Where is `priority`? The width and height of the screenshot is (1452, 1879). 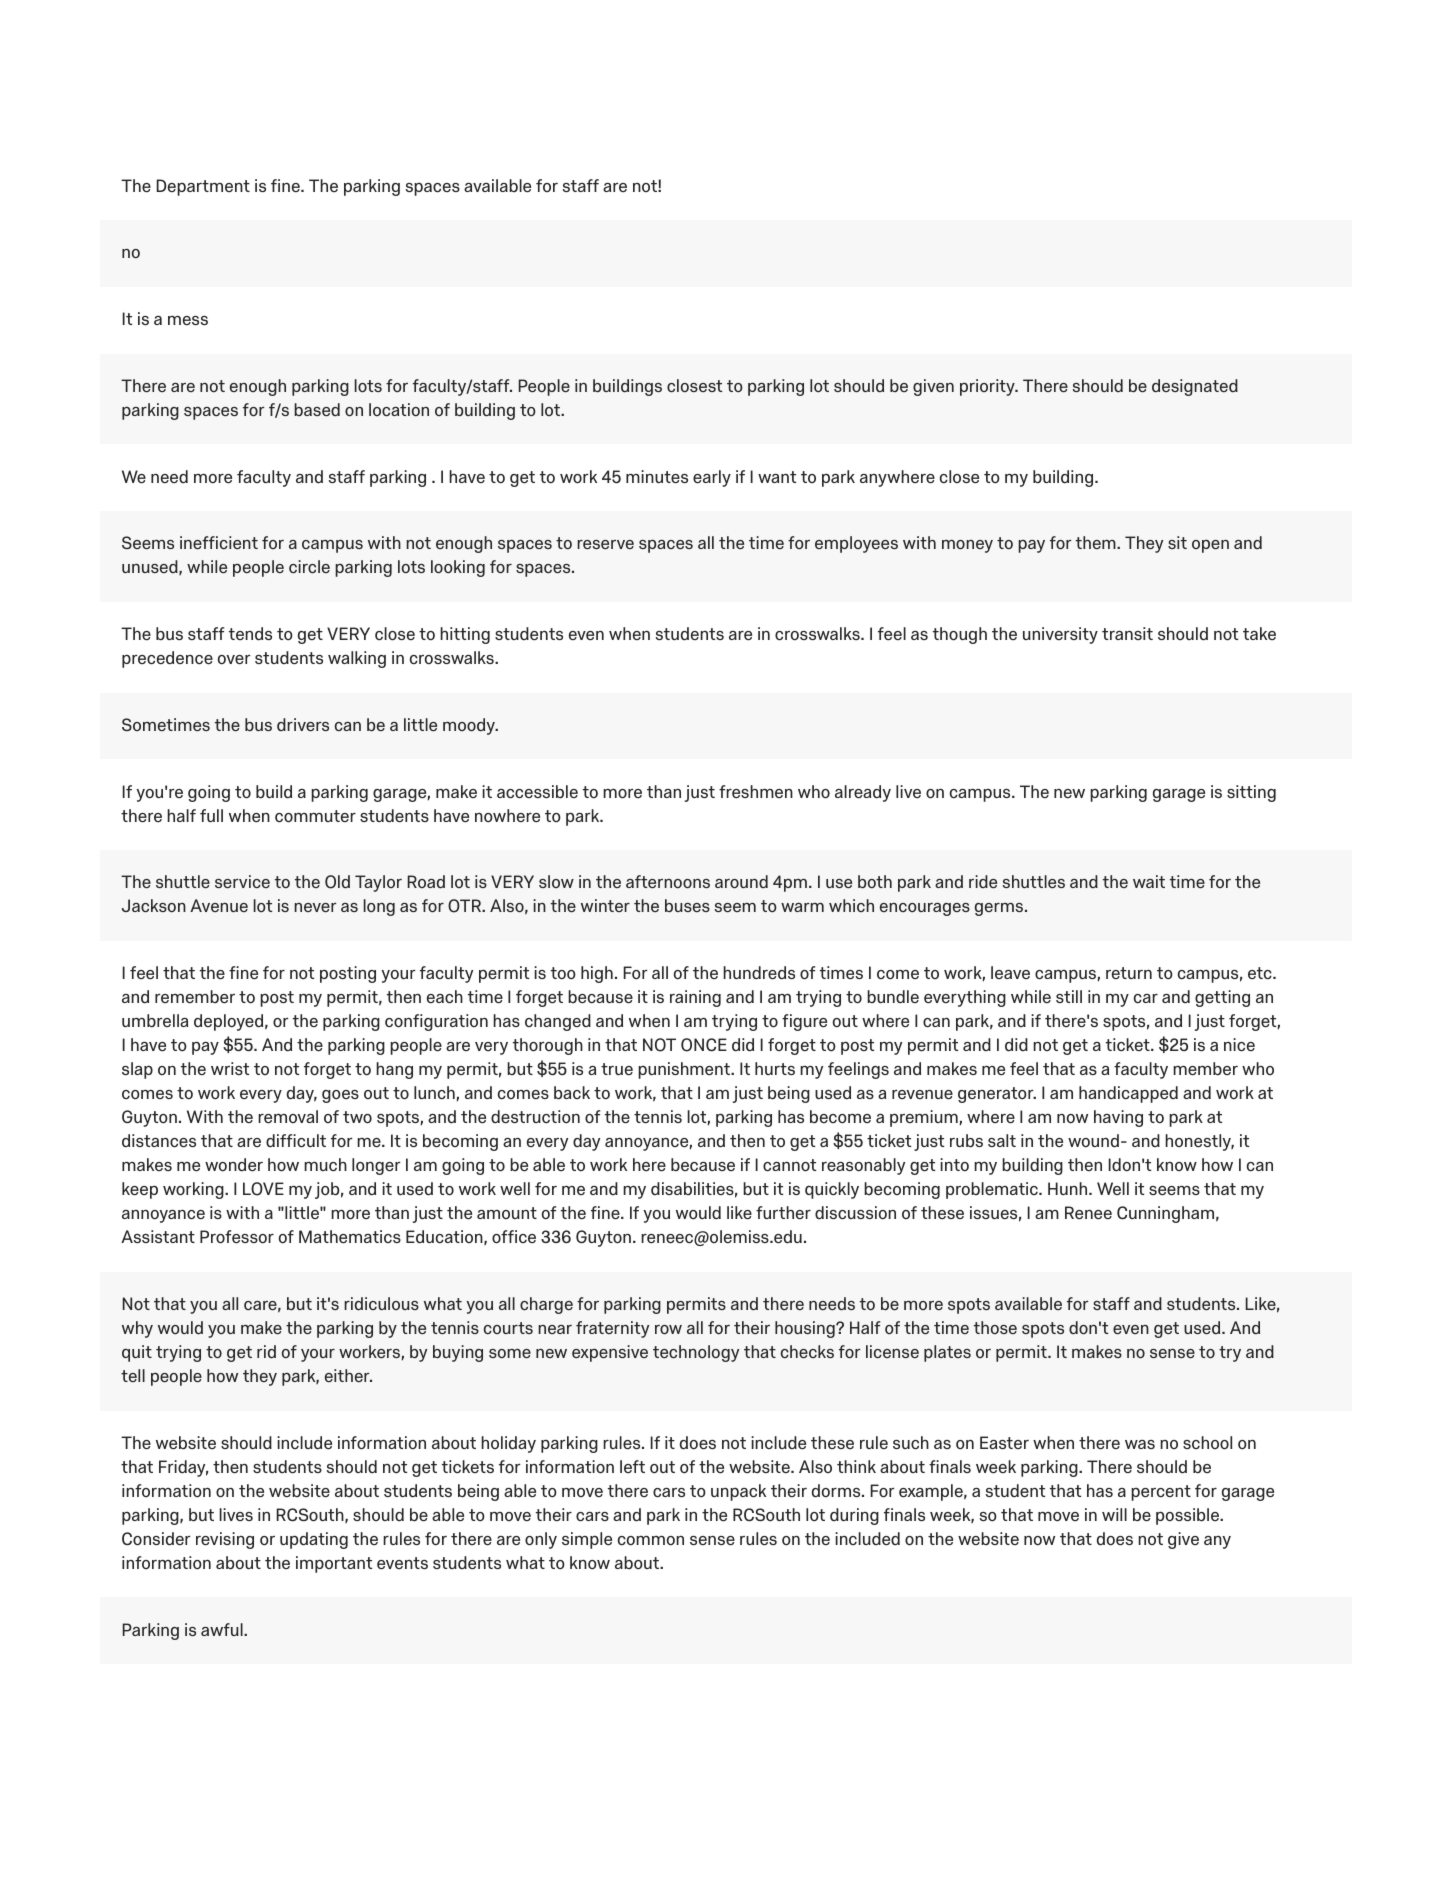
priority is located at coordinates (988, 387).
